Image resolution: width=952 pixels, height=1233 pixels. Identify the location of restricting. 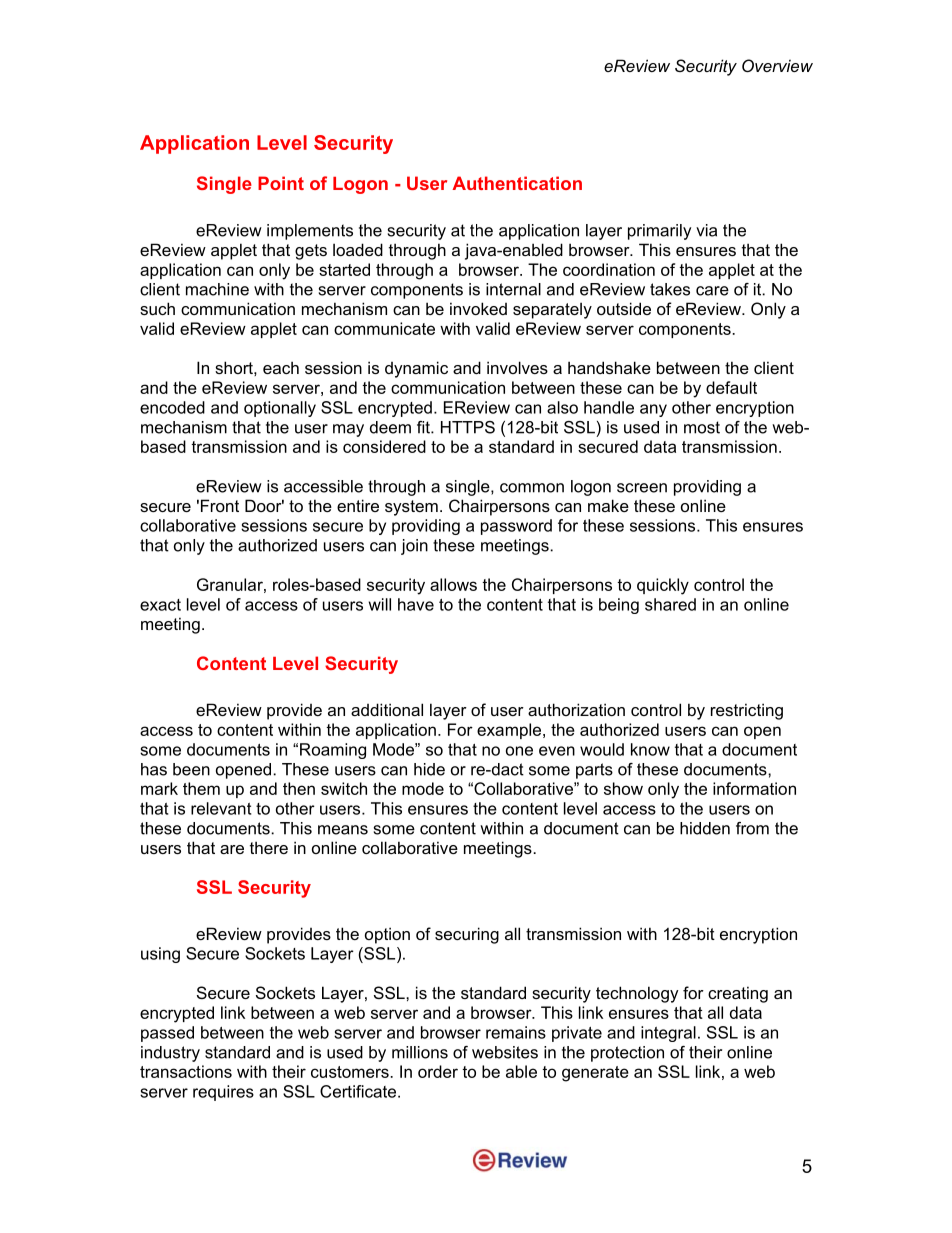
(747, 711).
